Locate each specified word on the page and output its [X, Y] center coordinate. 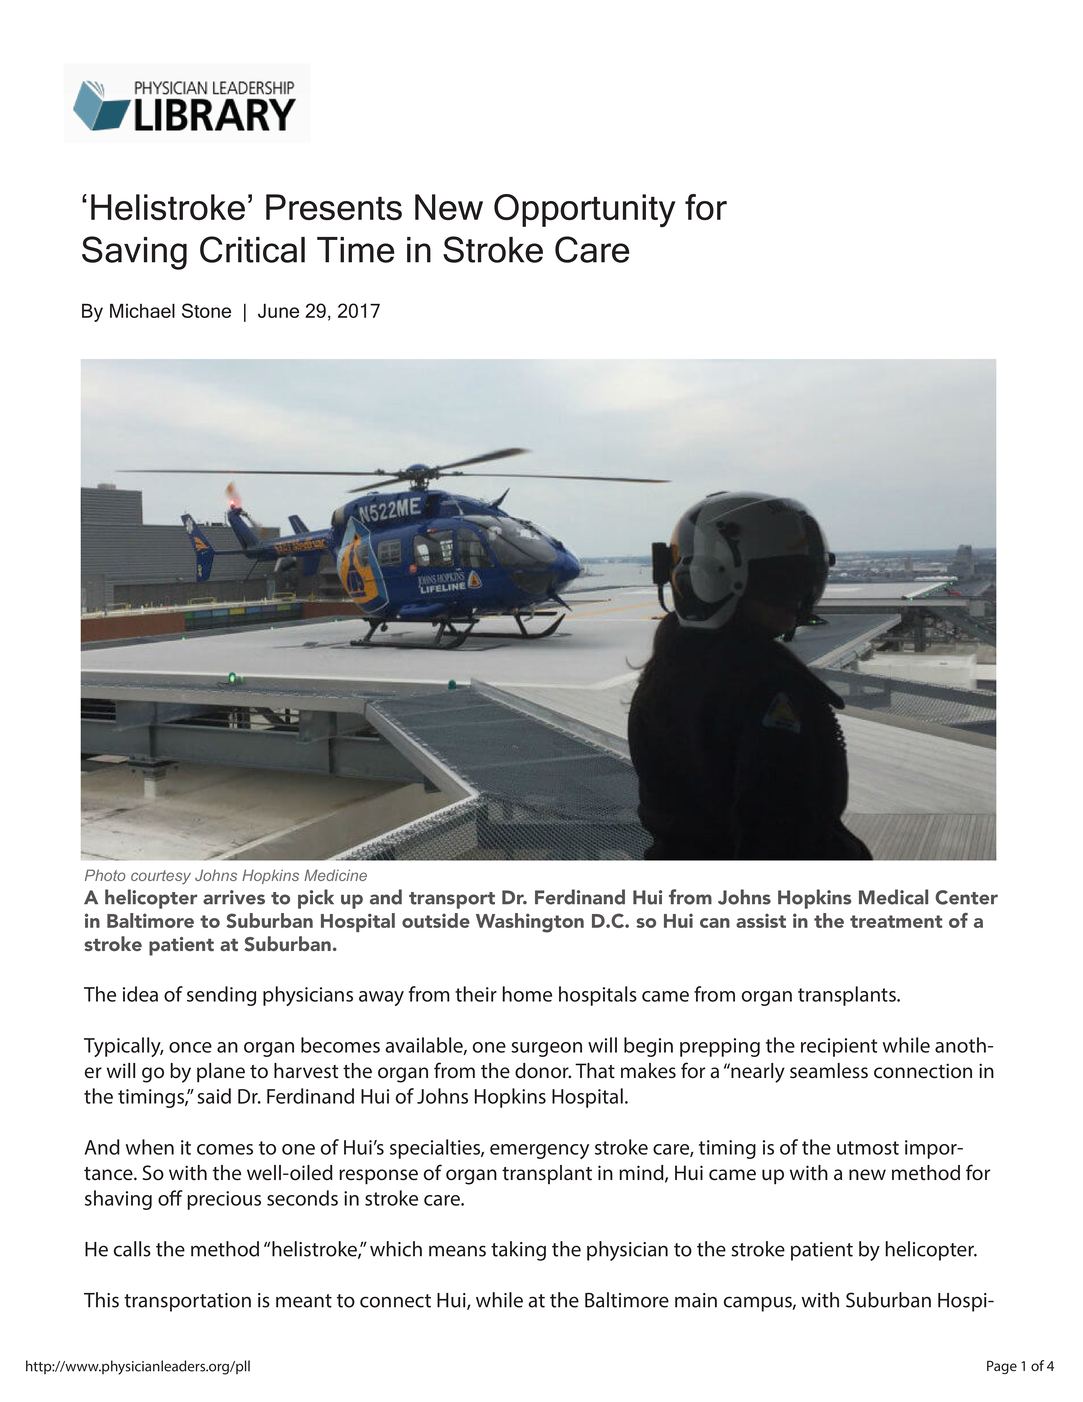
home [527, 994]
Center [966, 897]
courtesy [161, 877]
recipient [839, 1047]
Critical [252, 249]
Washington [530, 923]
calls [132, 1249]
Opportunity [585, 210]
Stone [206, 310]
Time [355, 250]
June [278, 310]
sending [221, 996]
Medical [893, 897]
